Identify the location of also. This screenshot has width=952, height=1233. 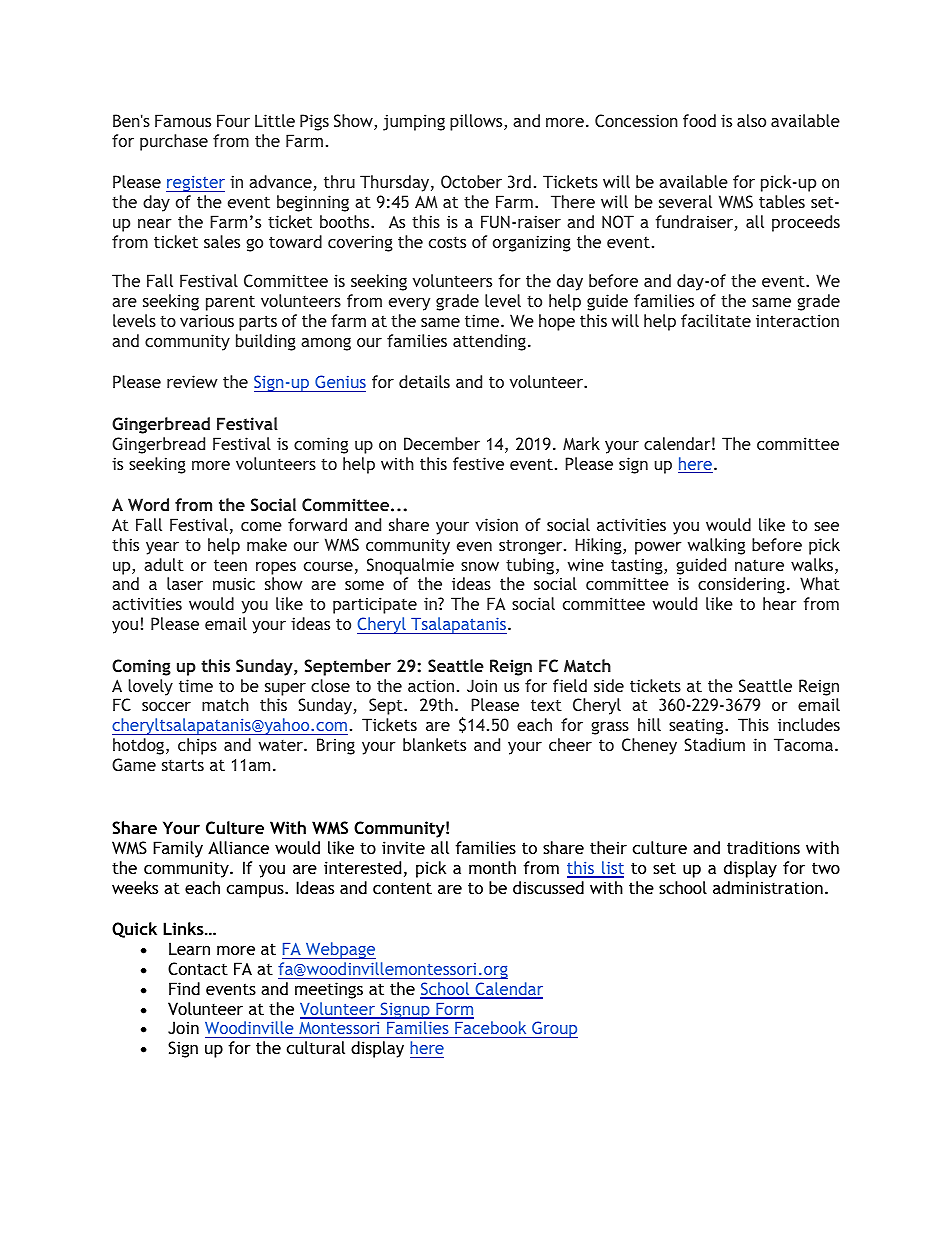
(751, 120).
